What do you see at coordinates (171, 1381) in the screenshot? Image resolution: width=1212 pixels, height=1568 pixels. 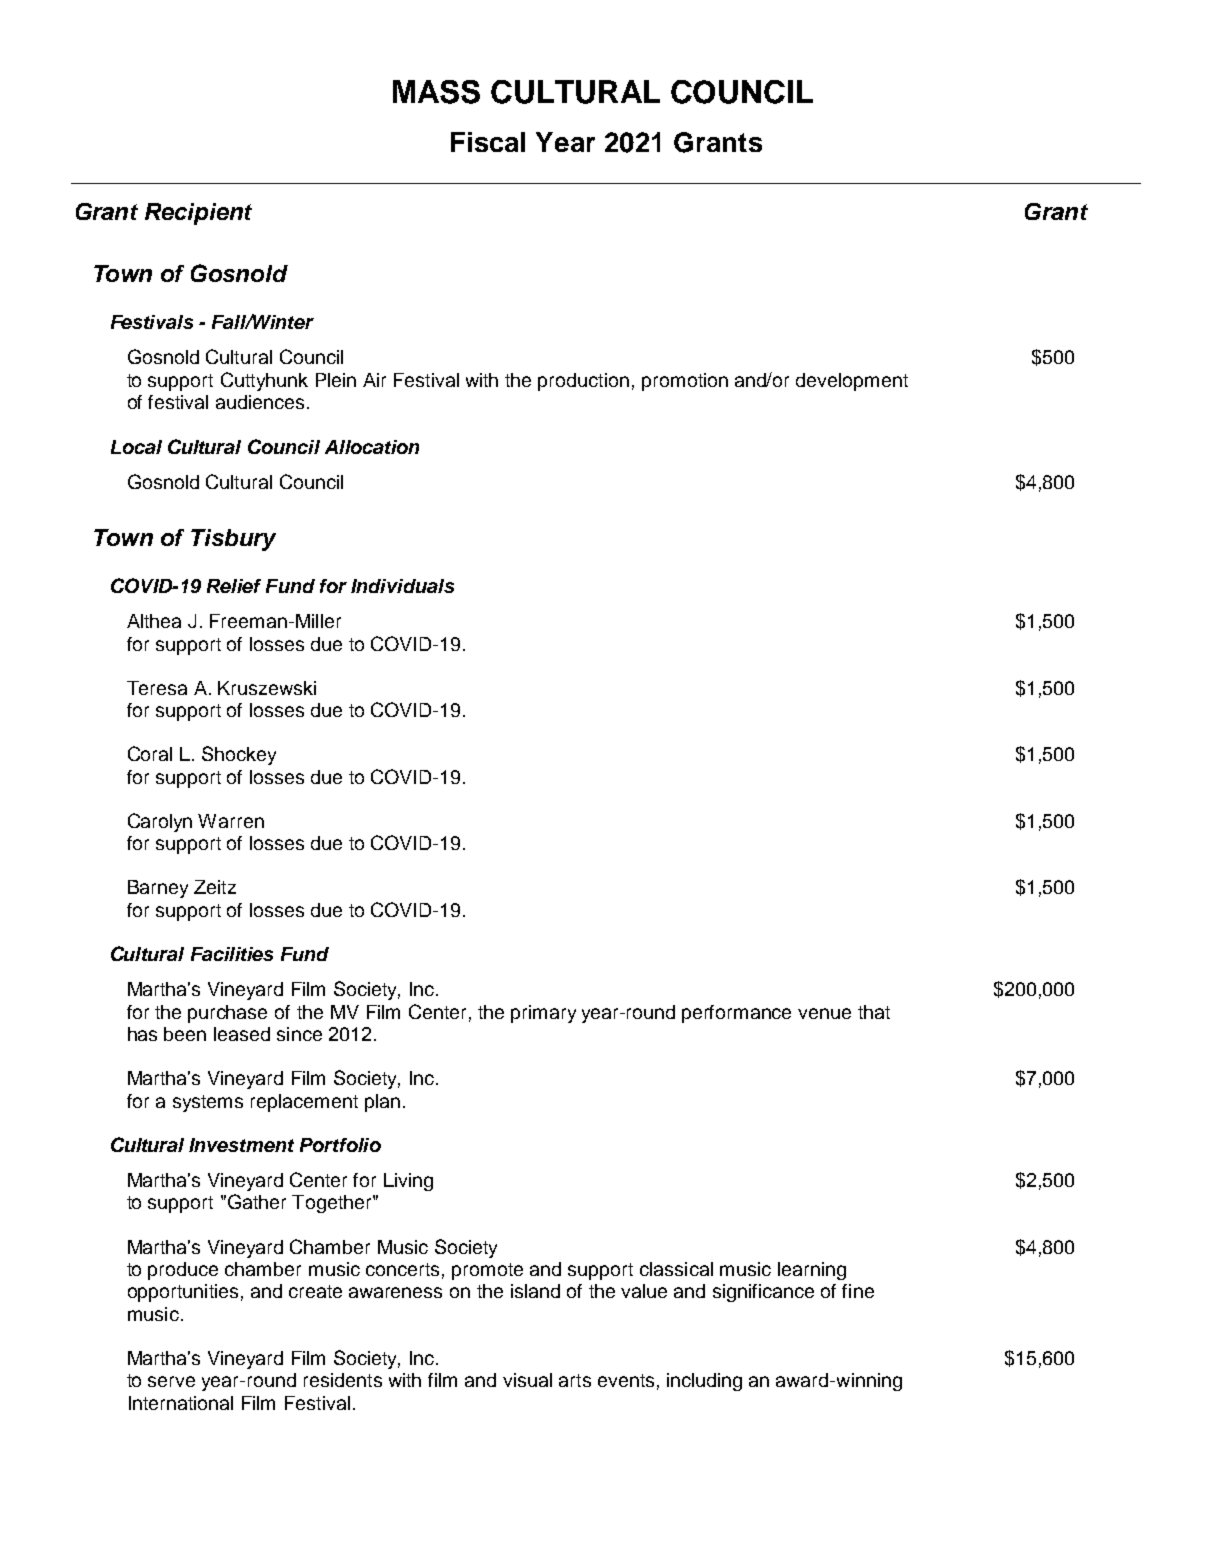 I see `serve` at bounding box center [171, 1381].
